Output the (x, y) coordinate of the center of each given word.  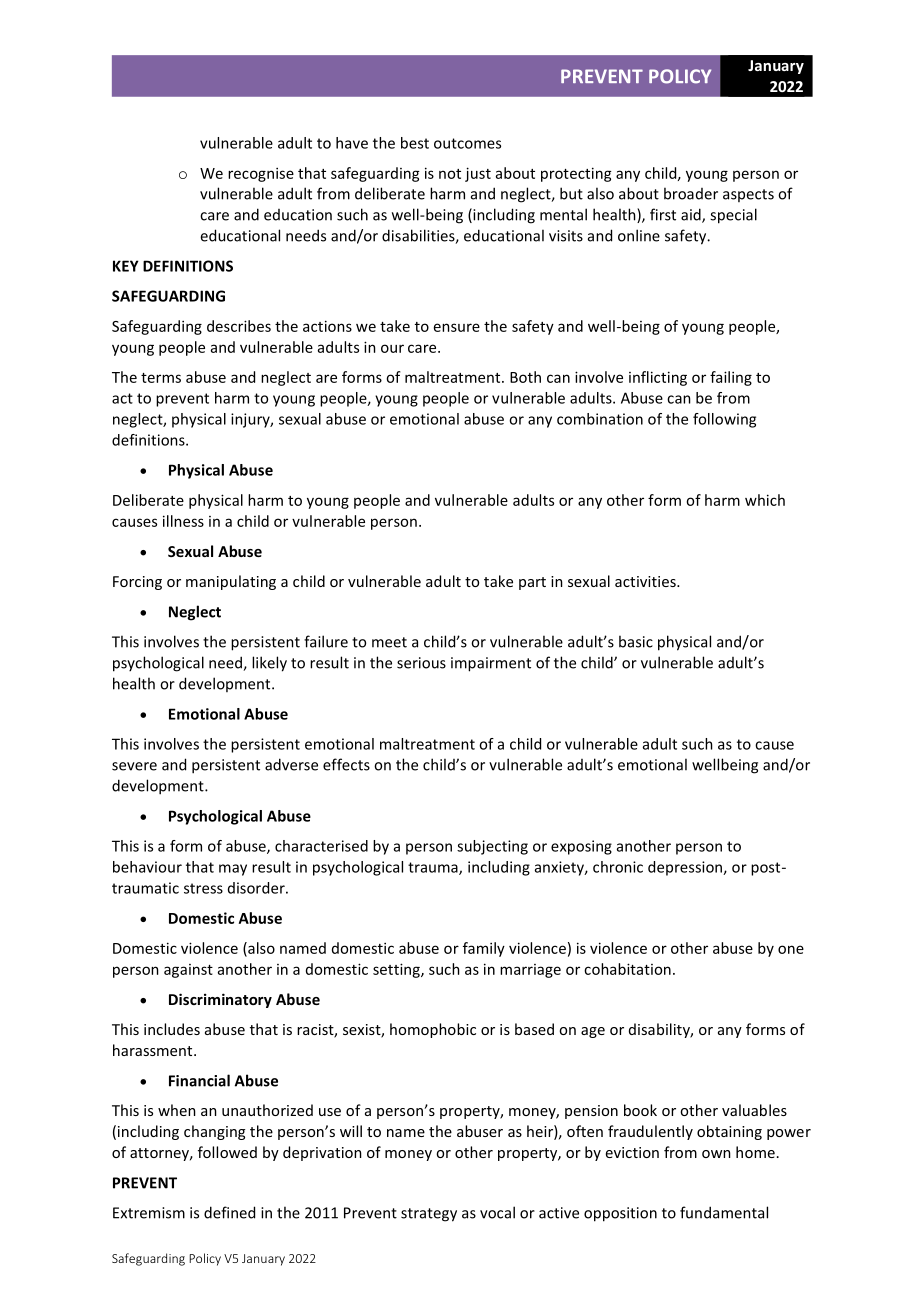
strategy (429, 1215)
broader (691, 193)
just (478, 174)
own (716, 1154)
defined (229, 1212)
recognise (261, 174)
